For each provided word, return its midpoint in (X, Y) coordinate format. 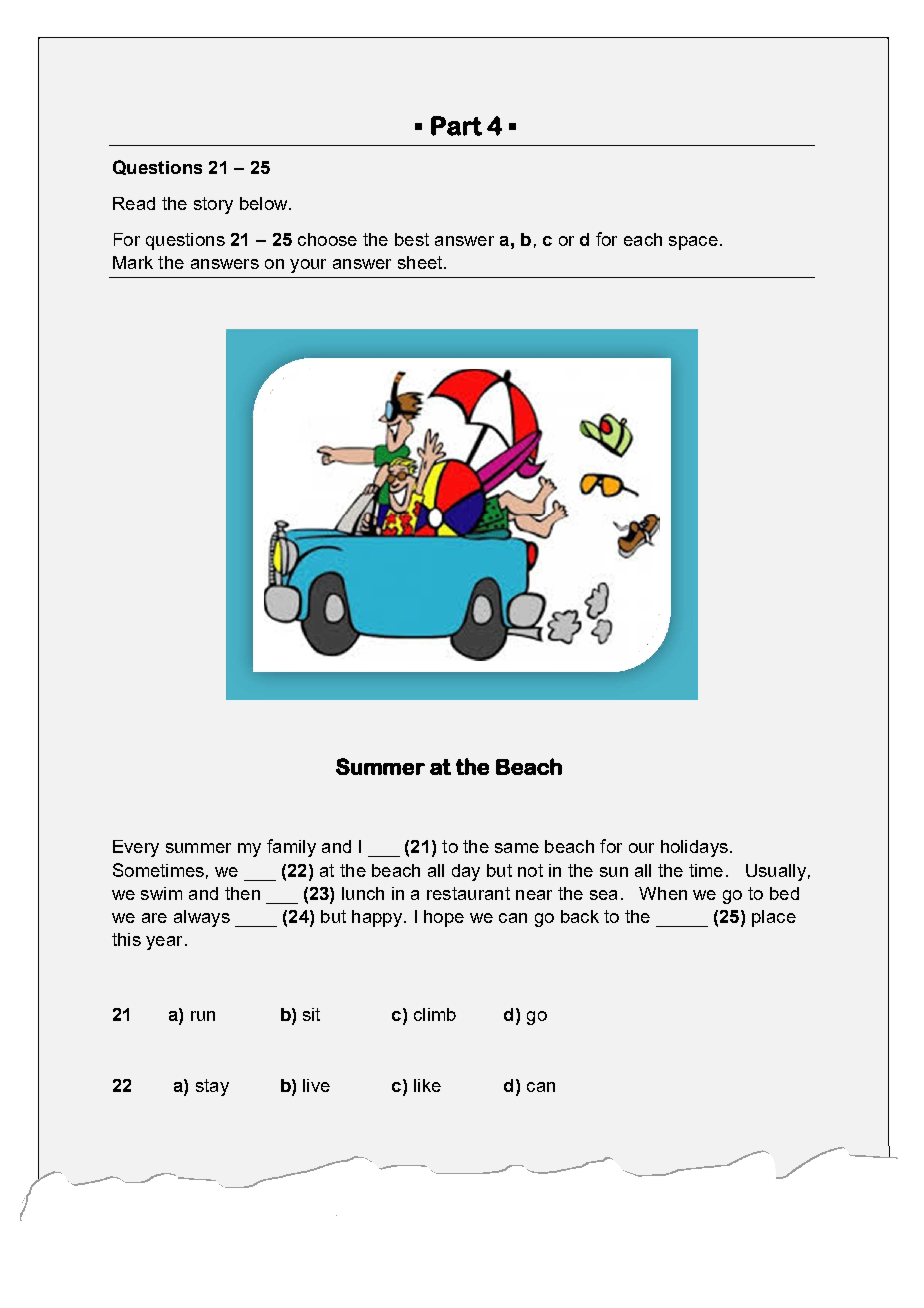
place (774, 918)
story (213, 205)
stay (212, 1087)
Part (456, 126)
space (693, 243)
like (427, 1085)
